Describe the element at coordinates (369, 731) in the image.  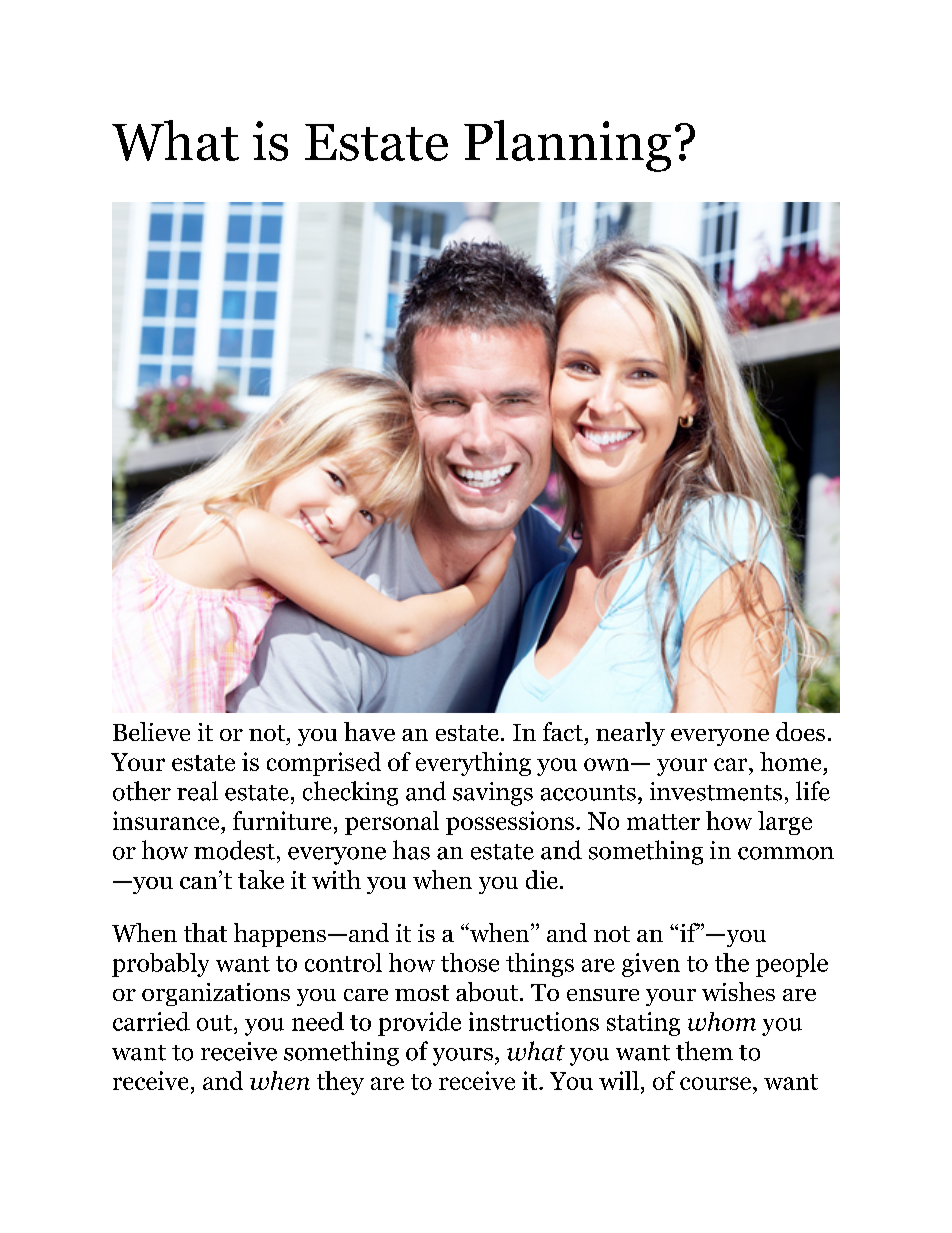
I see `have` at that location.
